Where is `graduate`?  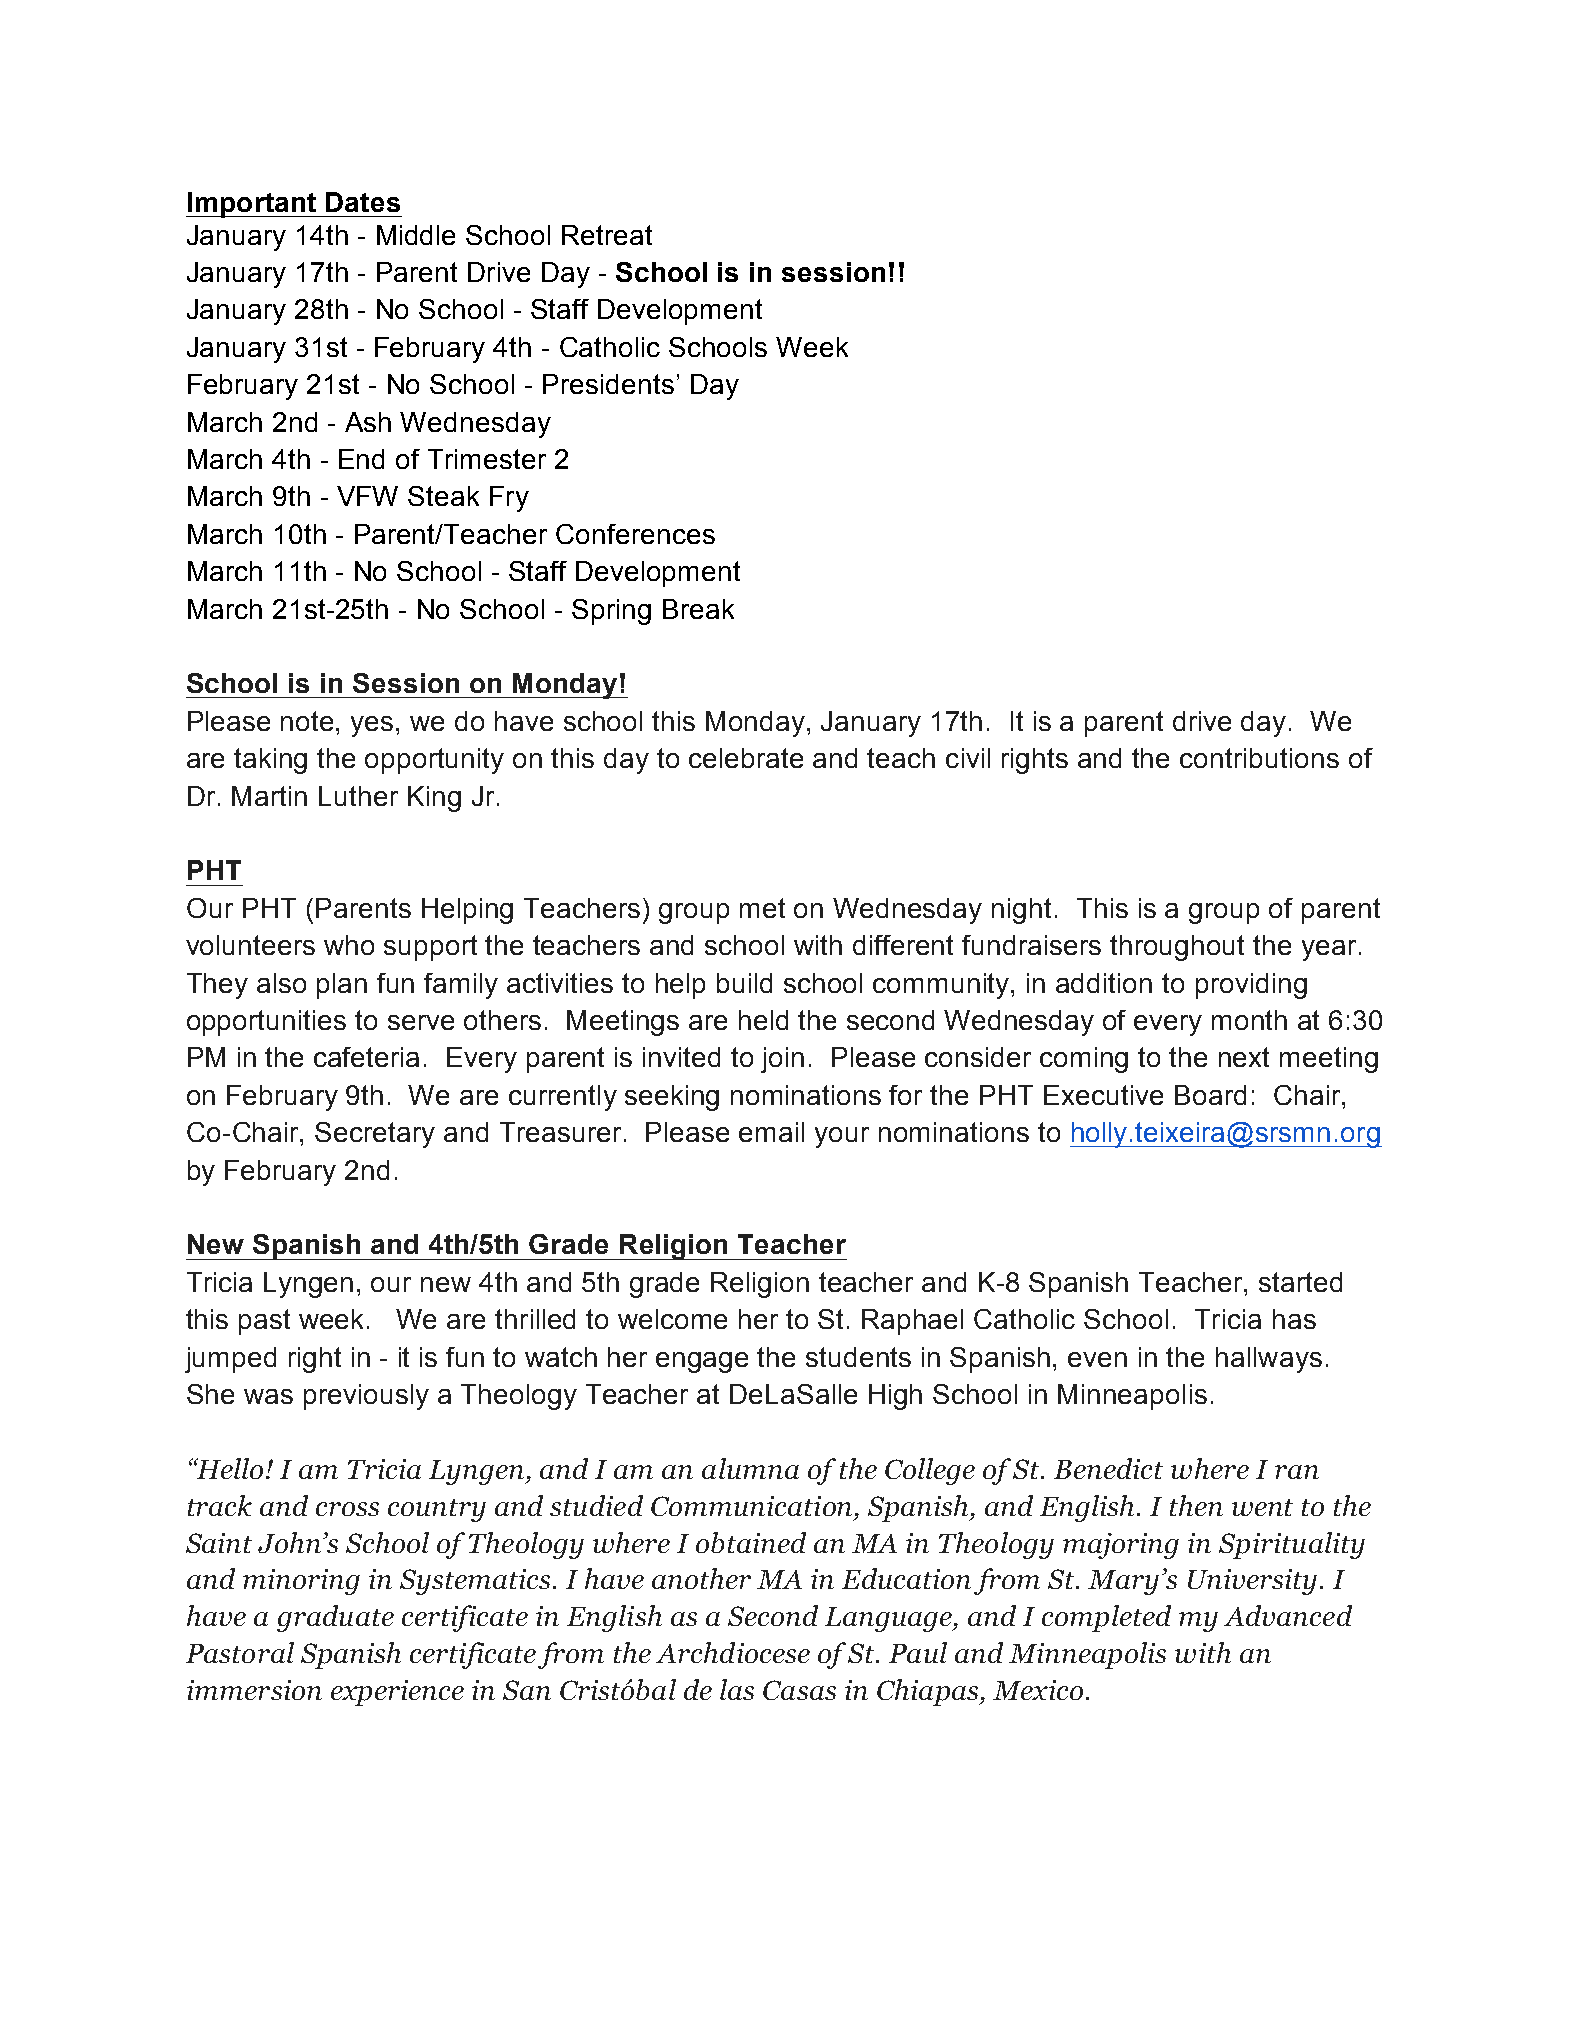 graduate is located at coordinates (335, 1618).
